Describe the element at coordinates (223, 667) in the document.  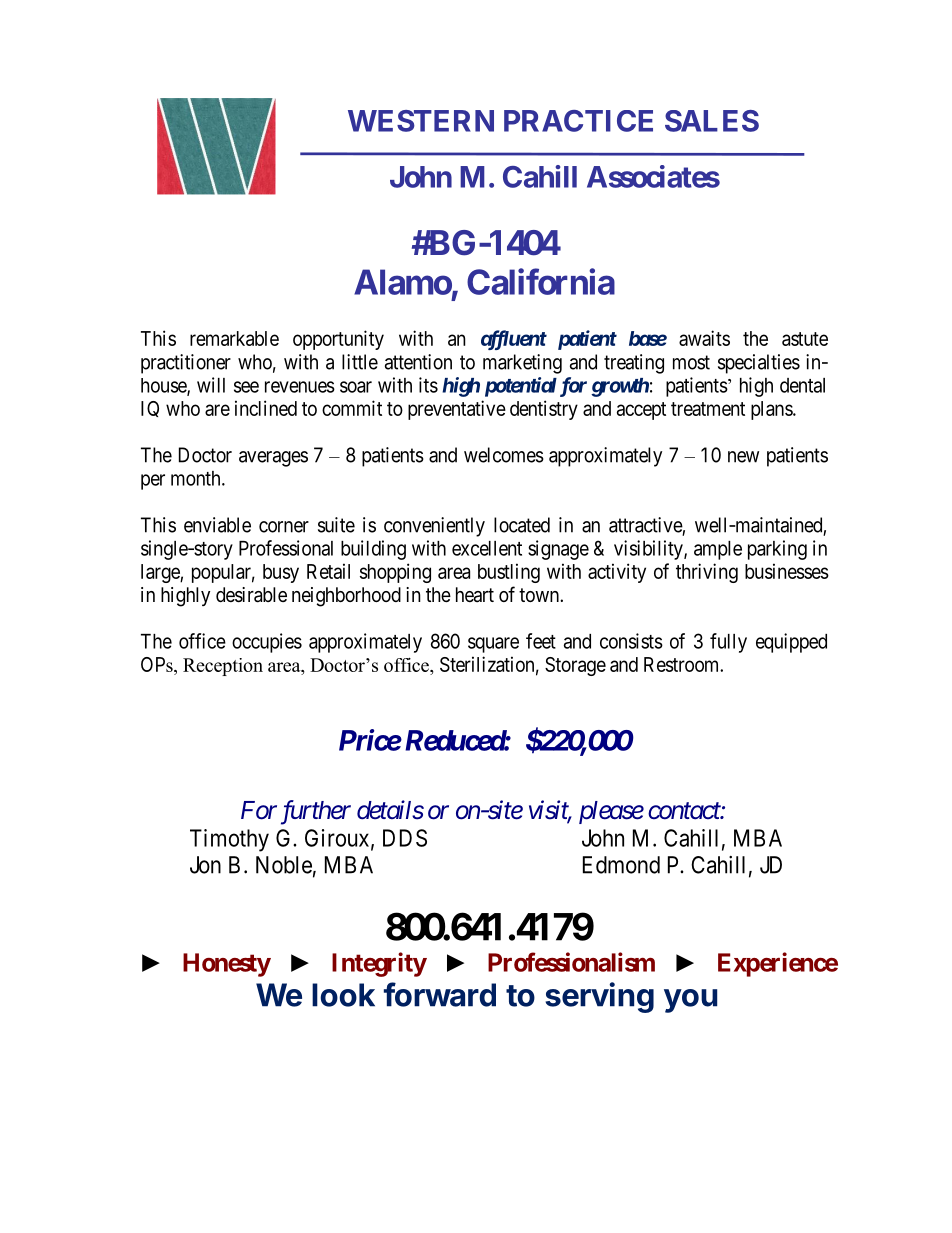
I see `Reception` at that location.
